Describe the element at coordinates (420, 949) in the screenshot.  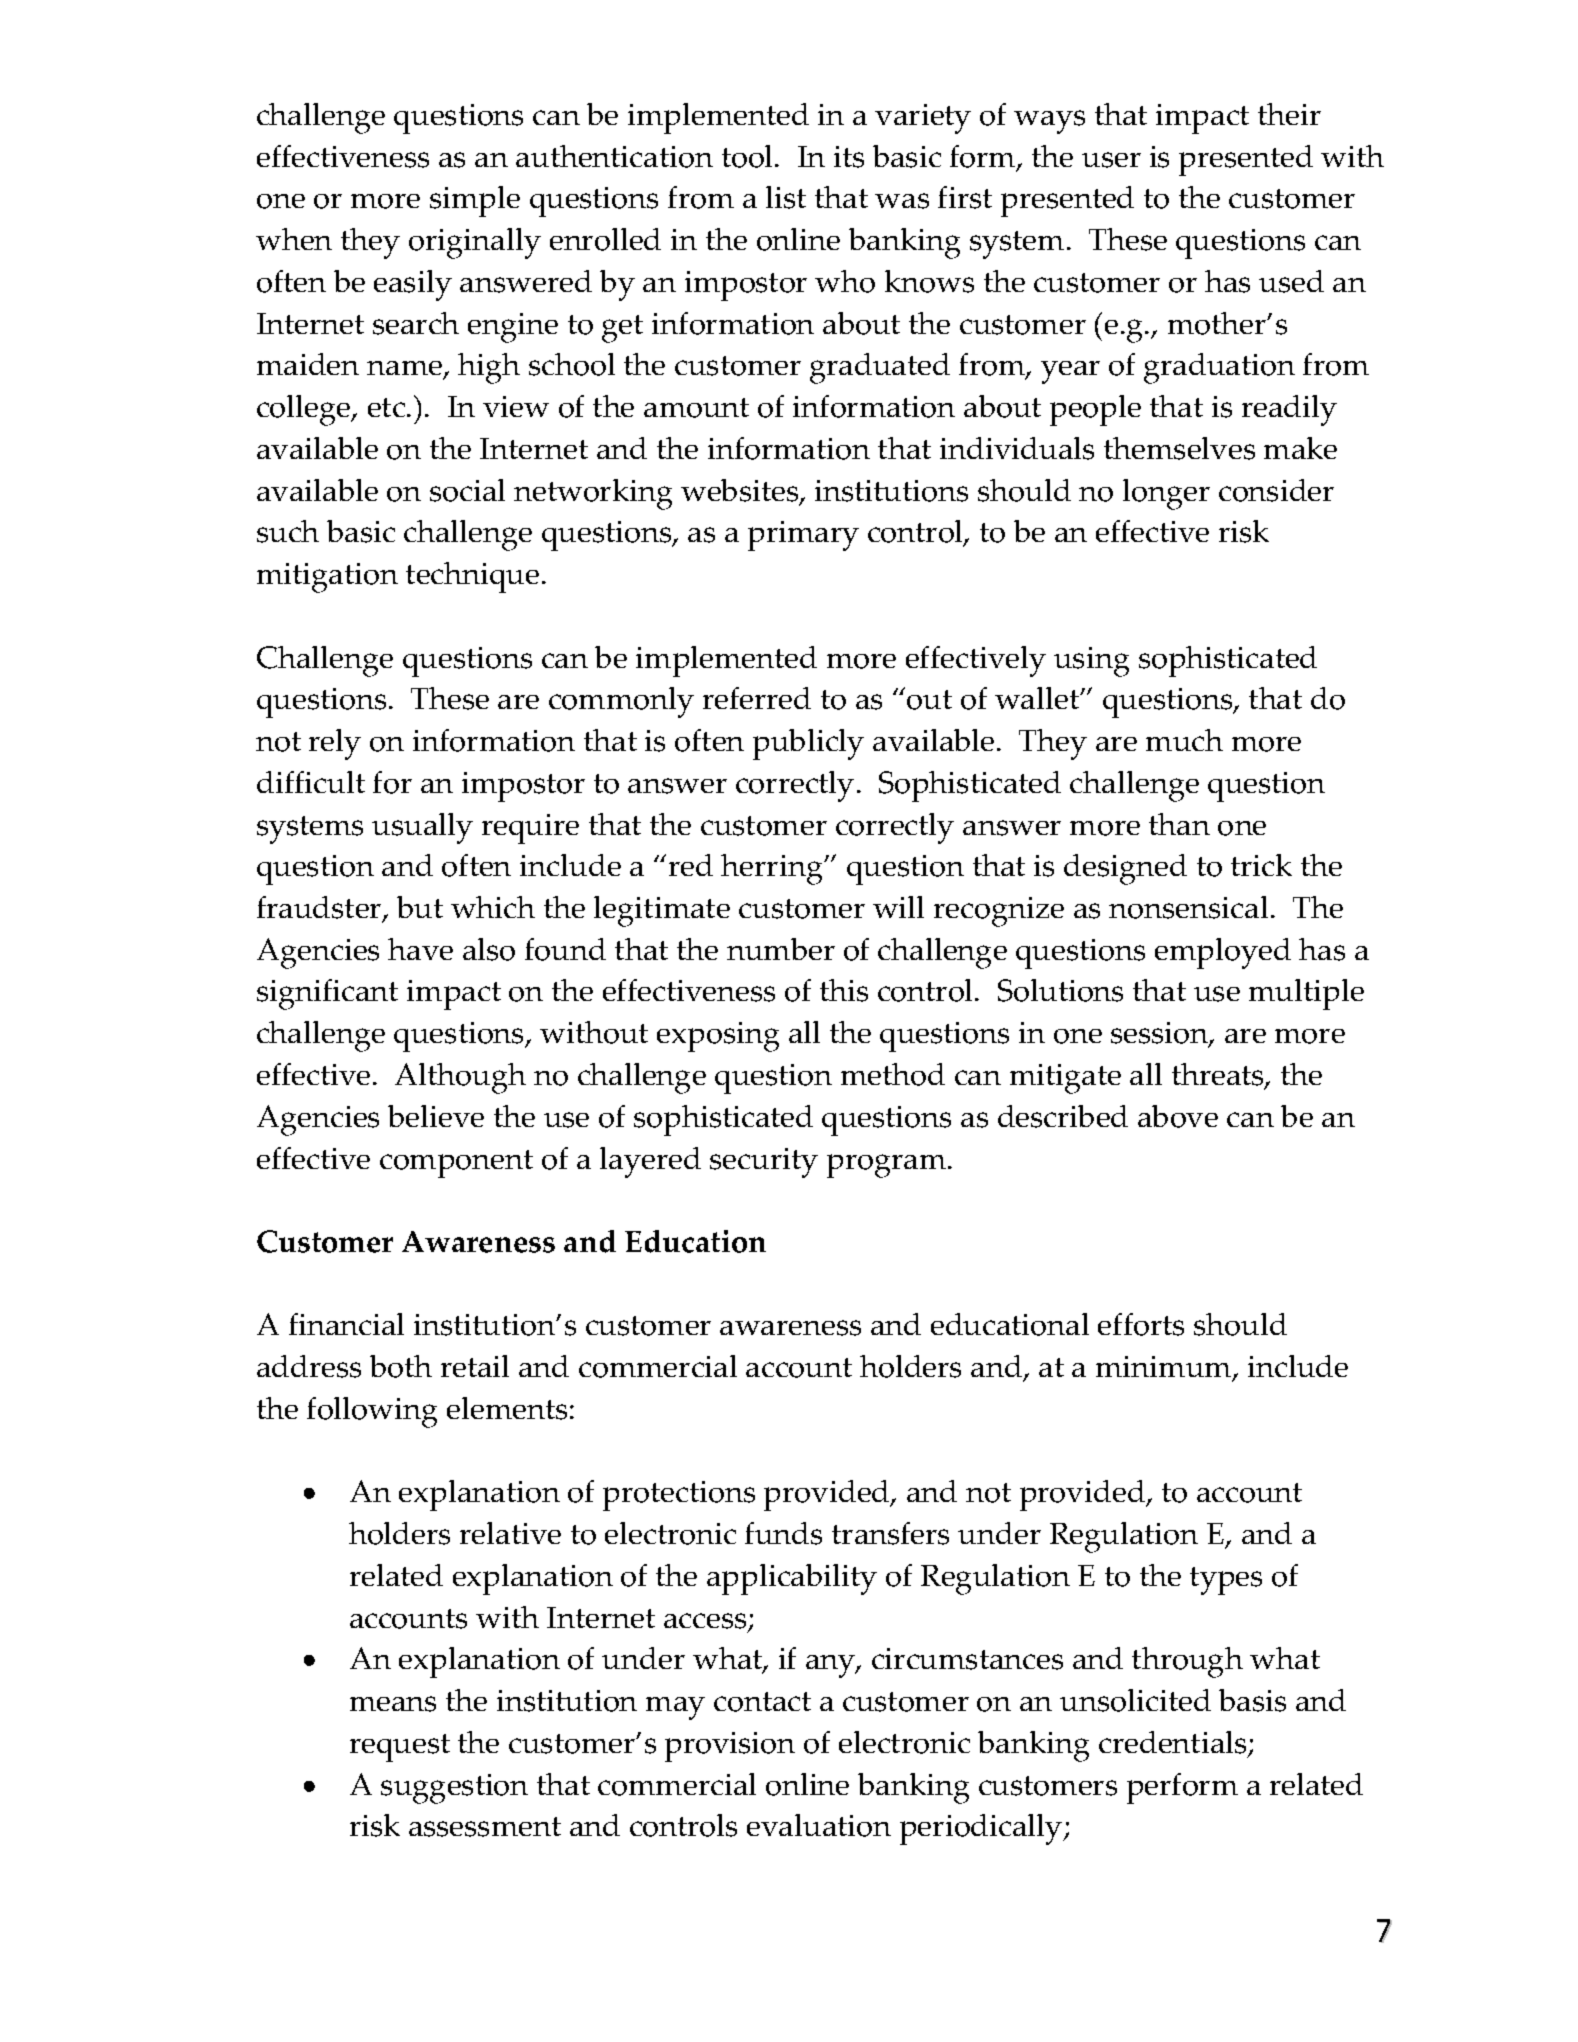
I see `have` at that location.
